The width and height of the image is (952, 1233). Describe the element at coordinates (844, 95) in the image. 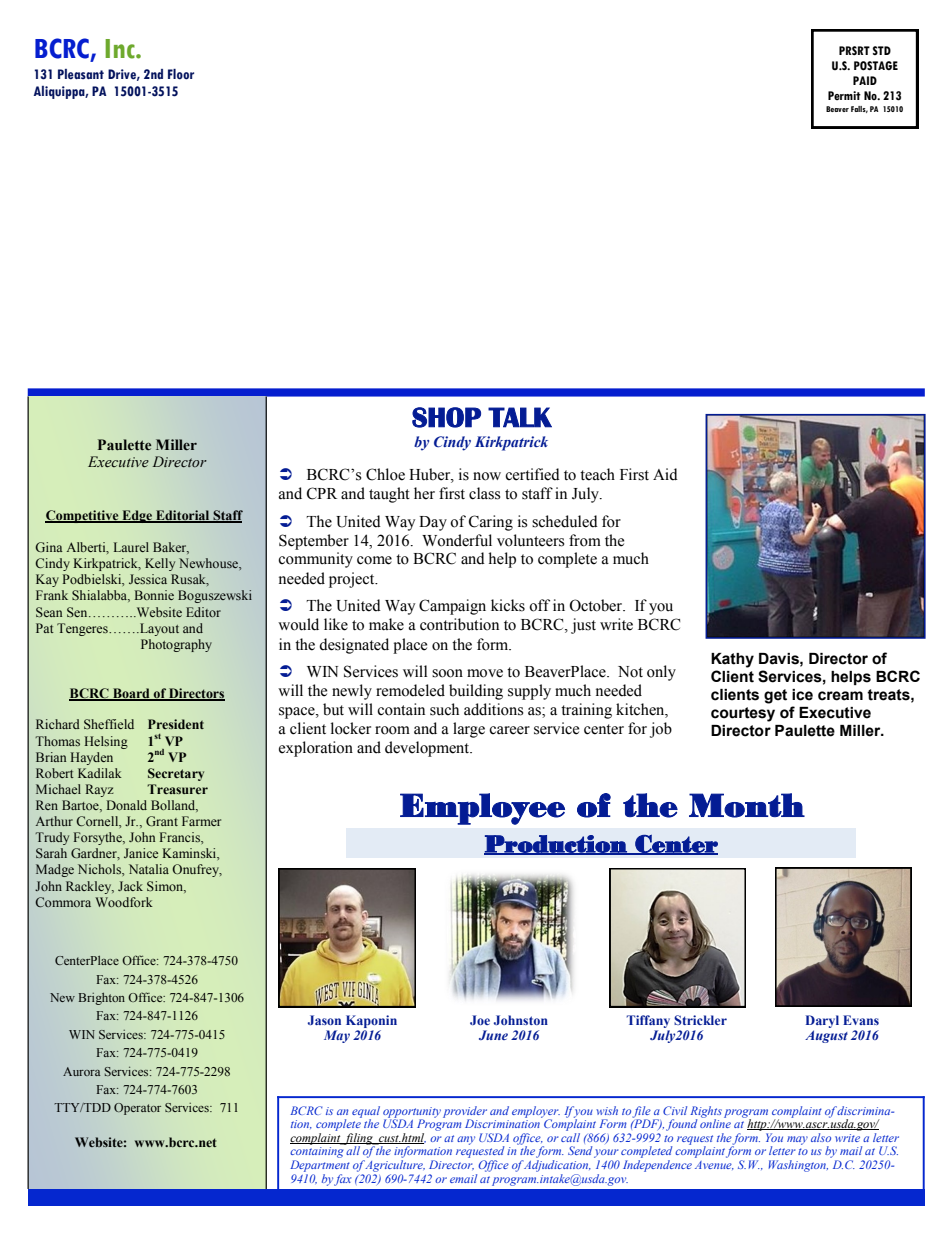

I see `Permit` at that location.
